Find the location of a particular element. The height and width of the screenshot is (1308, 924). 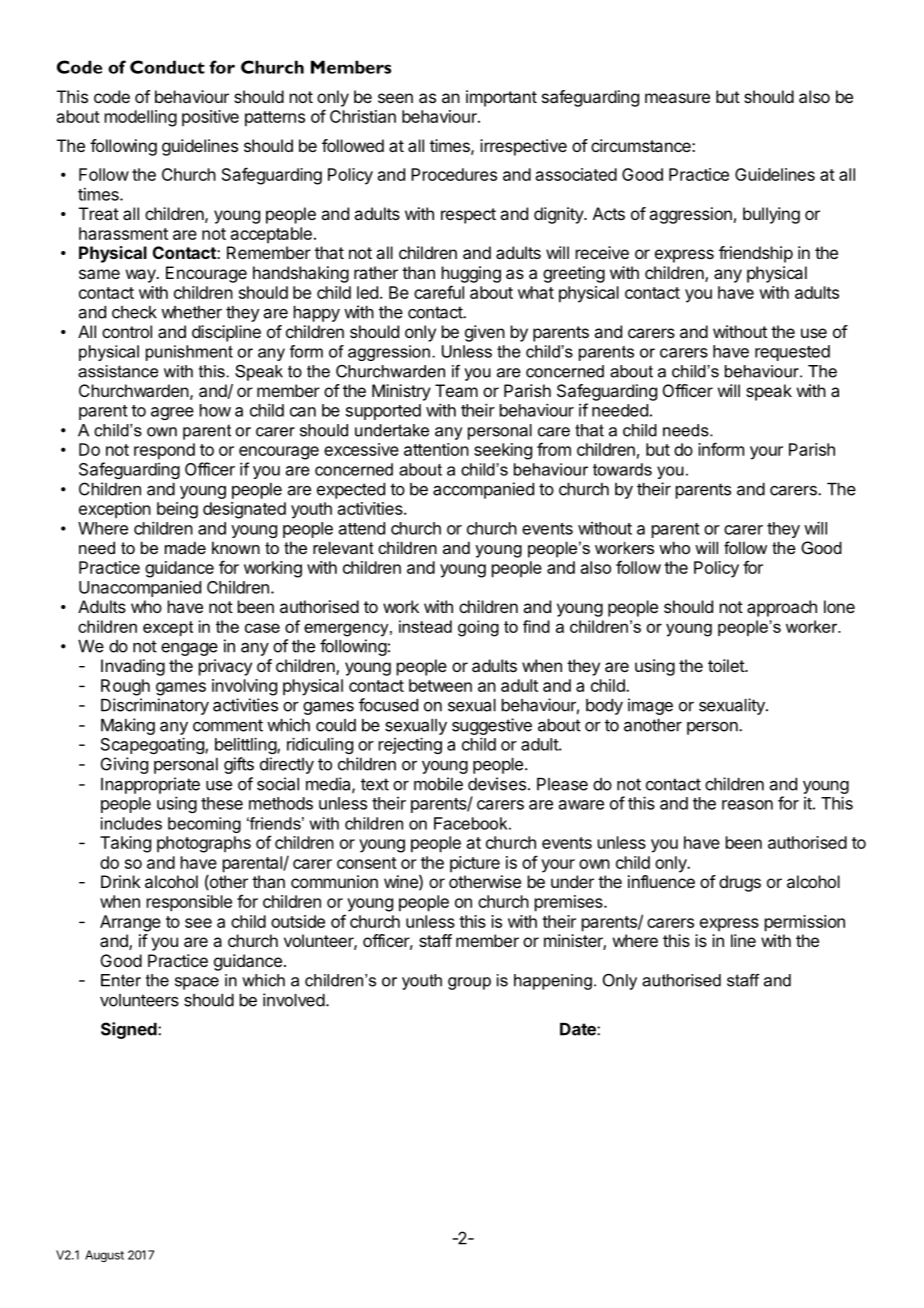

between is located at coordinates (440, 685).
